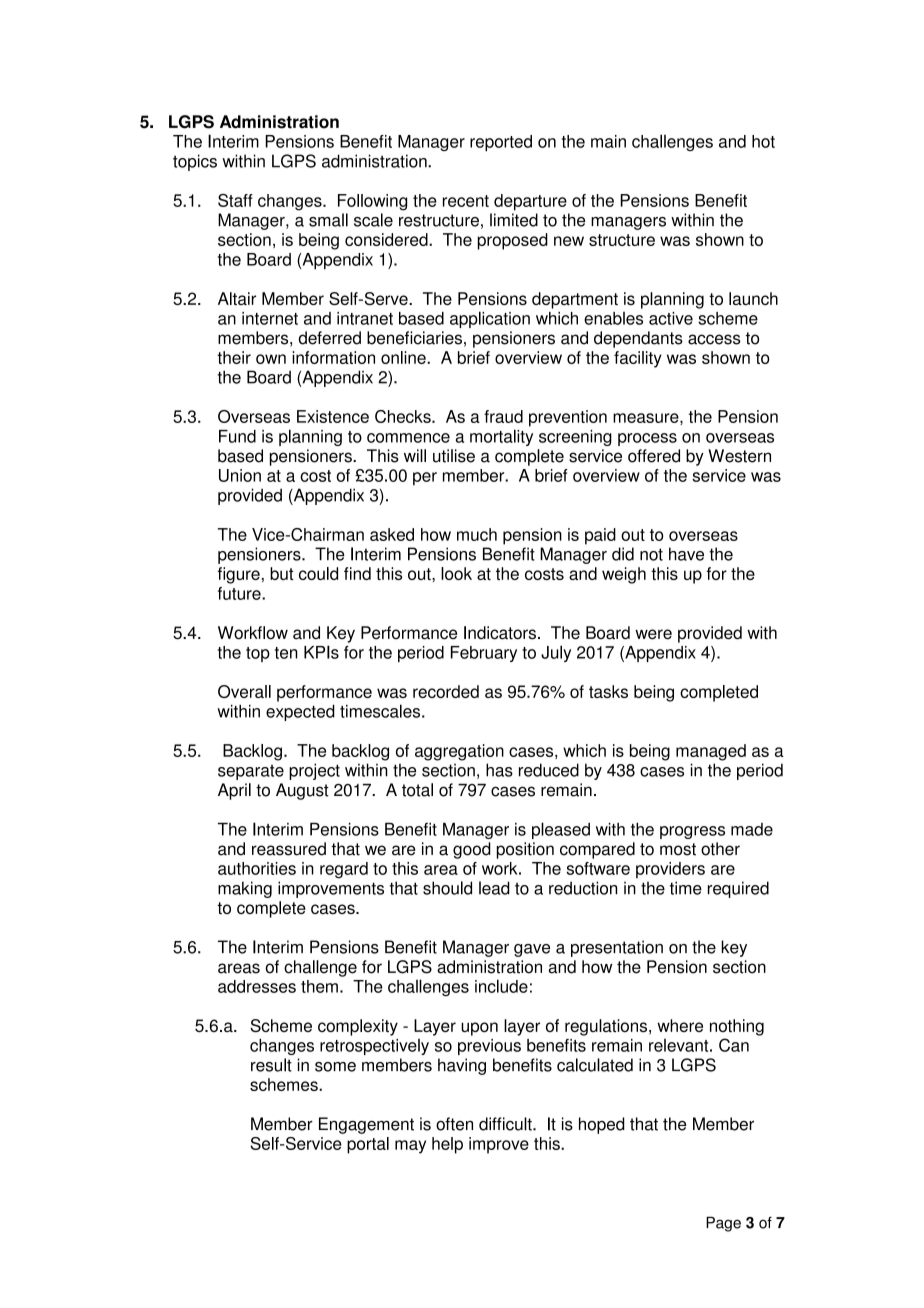 This page has height=1308, width=924. What do you see at coordinates (723, 1224) in the page?
I see `Page` at bounding box center [723, 1224].
